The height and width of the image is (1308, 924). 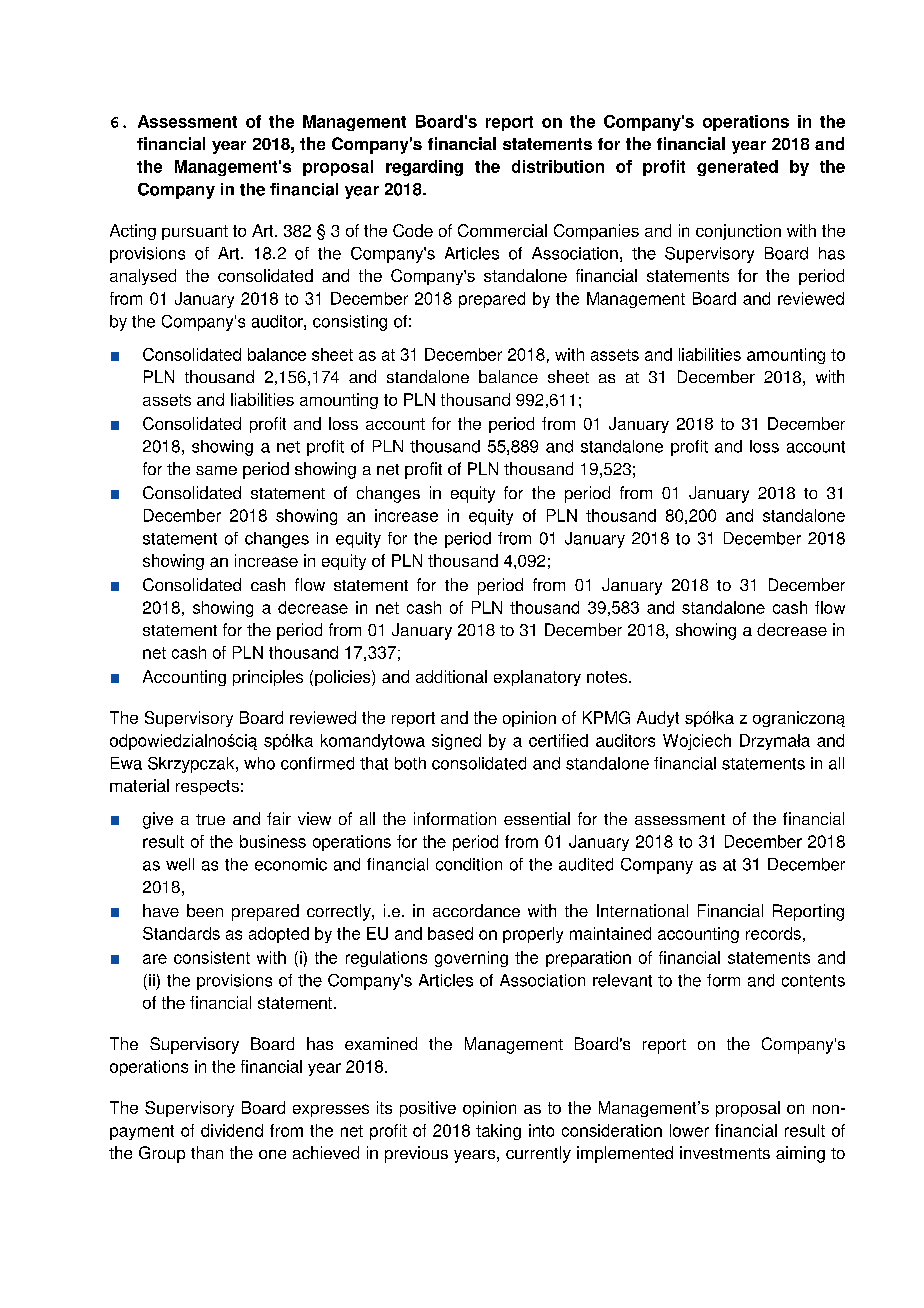 I want to click on Commercial, so click(x=502, y=230).
